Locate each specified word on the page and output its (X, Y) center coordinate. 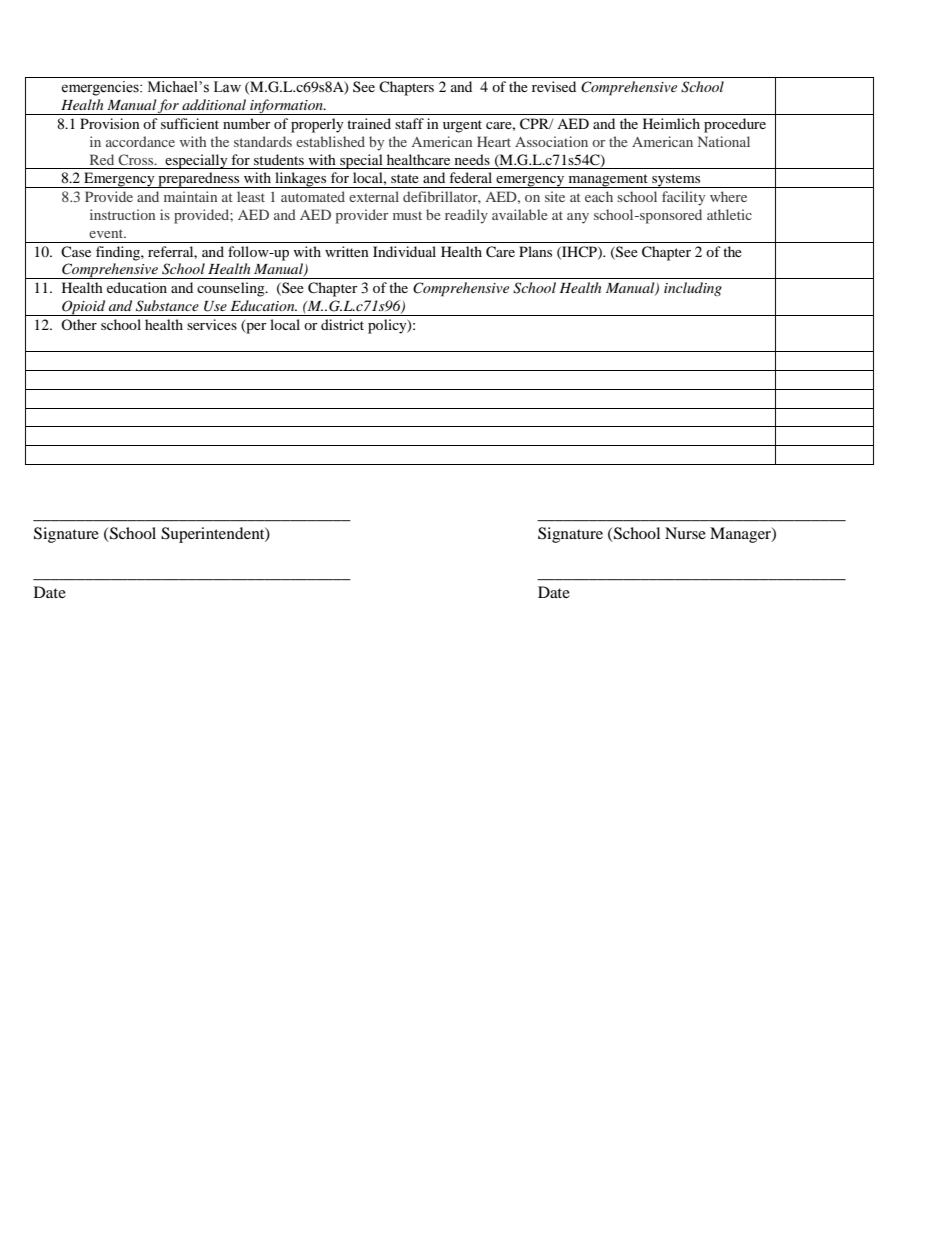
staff (409, 123)
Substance (167, 306)
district (342, 324)
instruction (122, 214)
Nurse (685, 533)
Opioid (84, 308)
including (693, 289)
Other (79, 324)
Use (215, 306)
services (212, 324)
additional (214, 104)
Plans (535, 251)
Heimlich (671, 123)
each (599, 196)
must (407, 215)
